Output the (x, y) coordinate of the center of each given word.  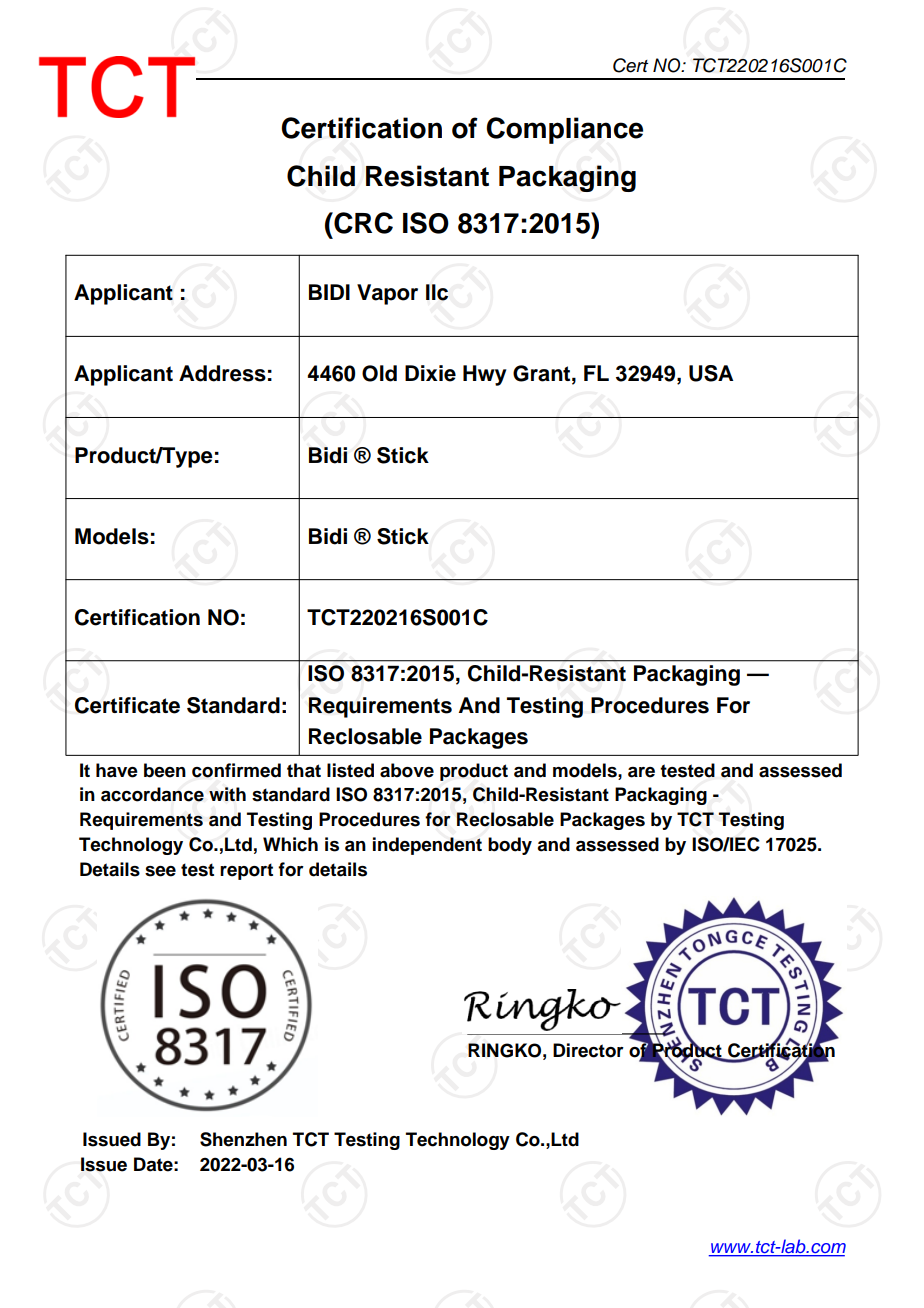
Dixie (430, 373)
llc (437, 292)
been (165, 770)
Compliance (564, 130)
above (407, 770)
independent (427, 846)
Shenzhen (243, 1139)
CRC (362, 223)
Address (222, 373)
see (160, 871)
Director (588, 1050)
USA (711, 373)
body (510, 846)
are (641, 772)
